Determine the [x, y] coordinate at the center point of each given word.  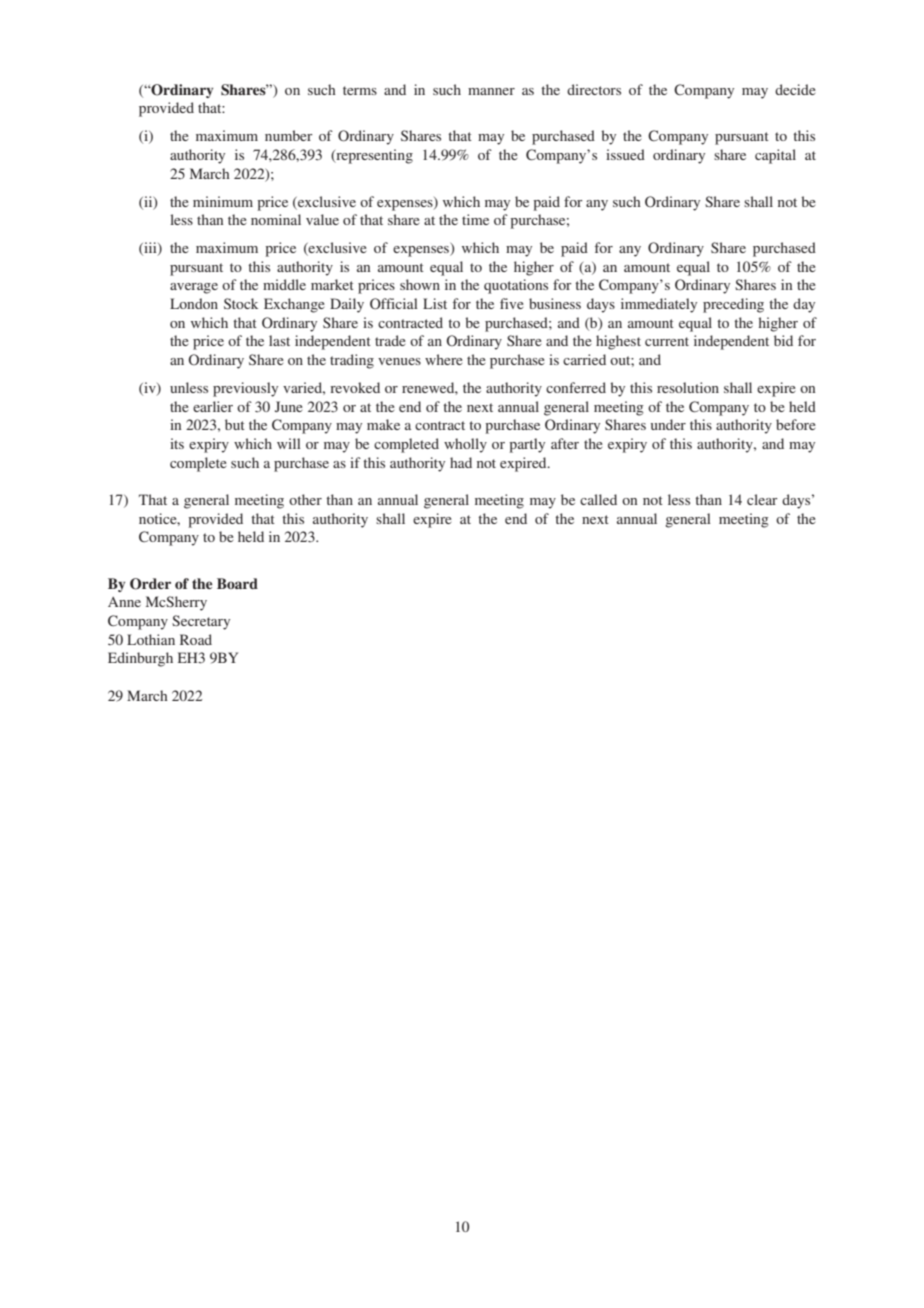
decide [795, 89]
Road [196, 639]
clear [762, 499]
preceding [733, 305]
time [475, 219]
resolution [688, 387]
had [461, 462]
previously [245, 389]
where [444, 359]
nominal [276, 219]
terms [360, 90]
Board [237, 583]
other [305, 499]
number [289, 135]
